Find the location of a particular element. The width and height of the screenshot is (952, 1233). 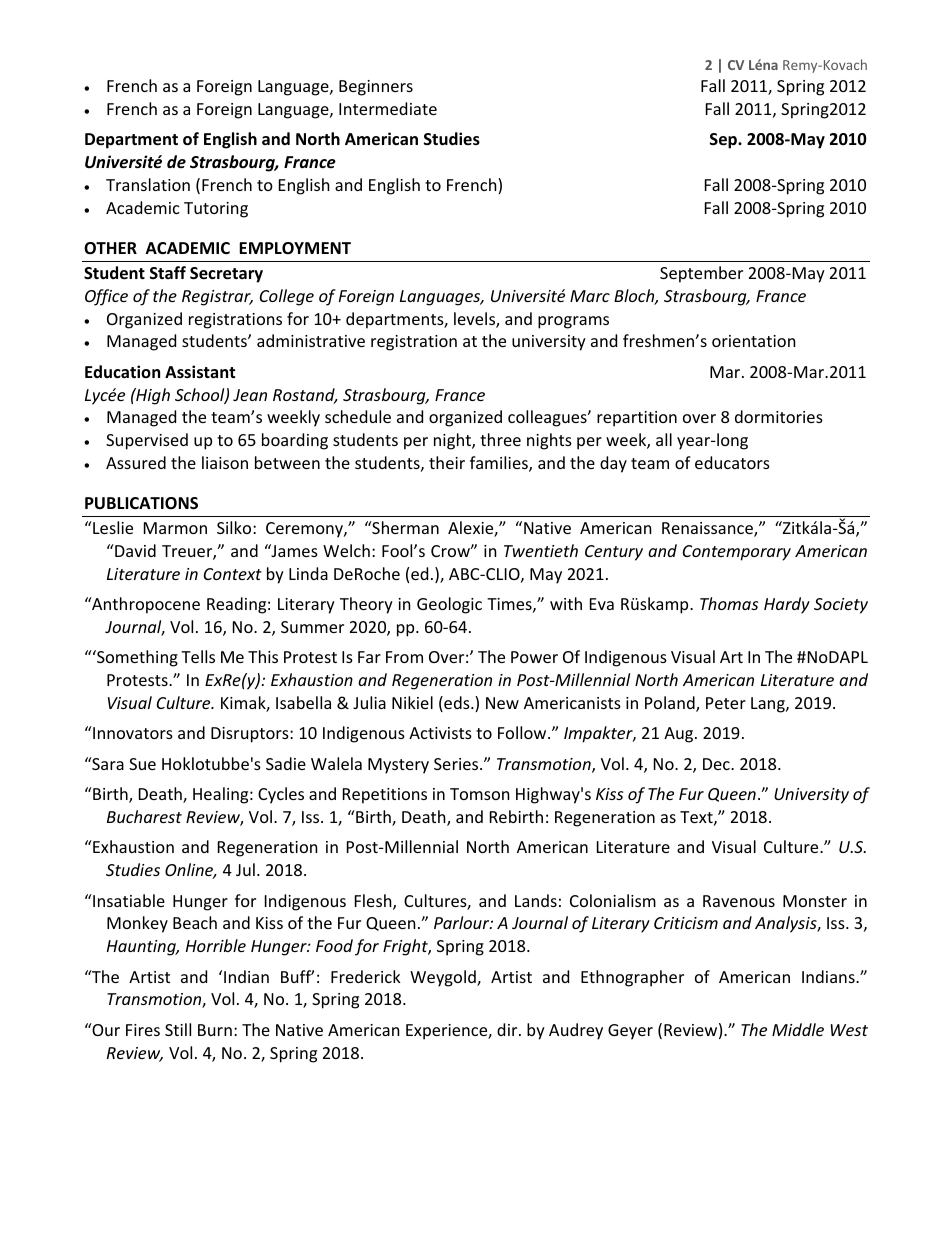

Intermediate is located at coordinates (388, 108).
